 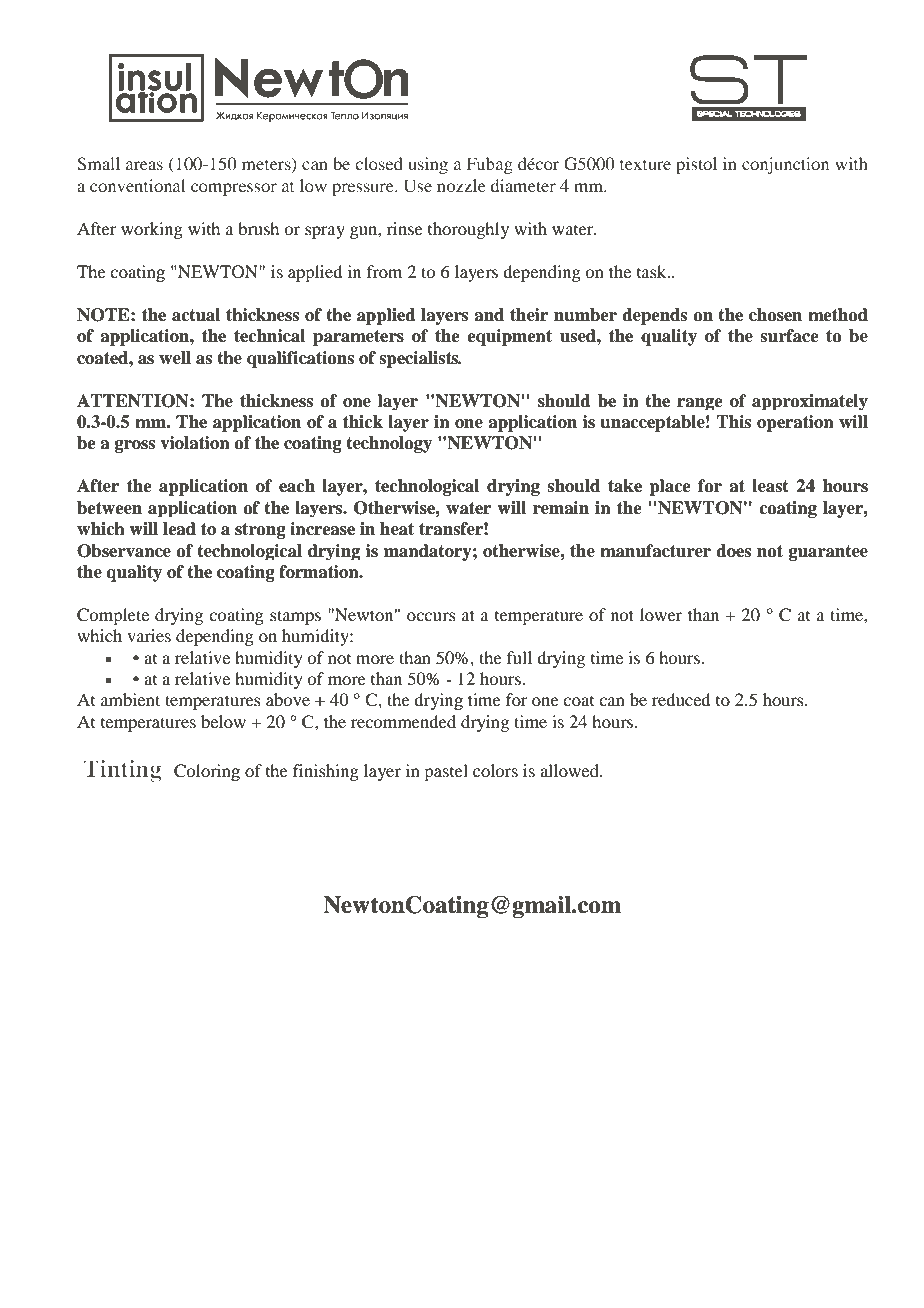 I want to click on equipment, so click(x=509, y=337).
